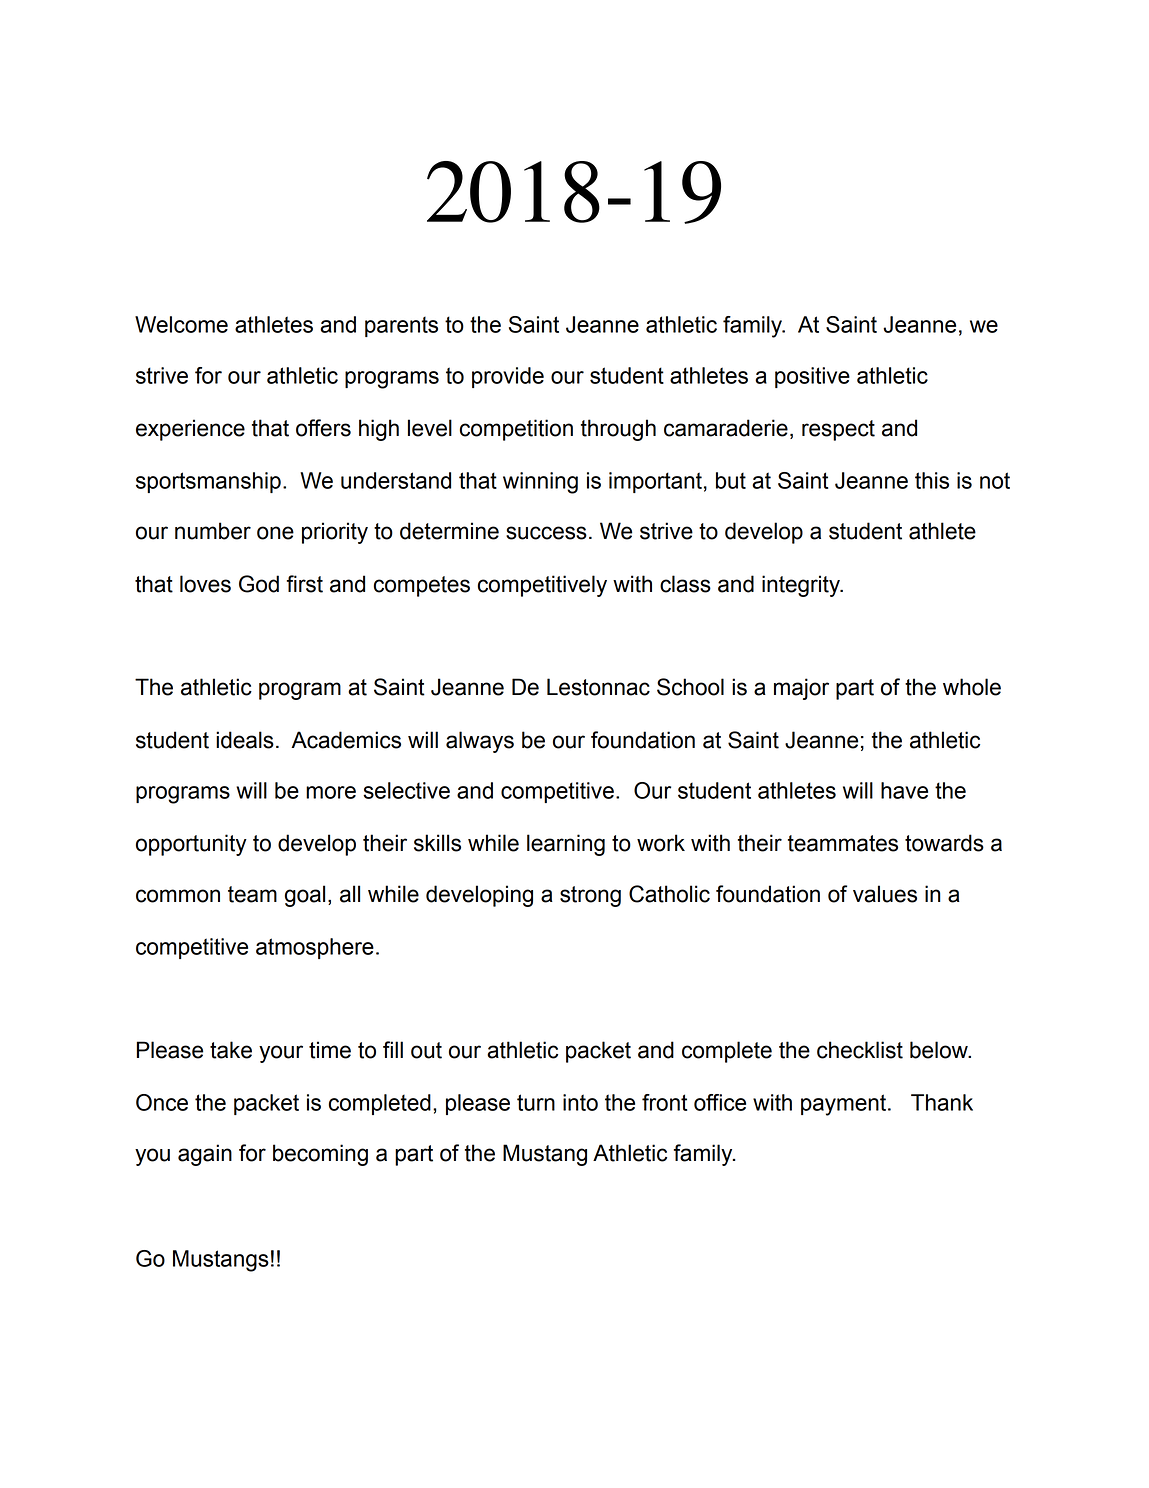 This screenshot has height=1488, width=1149. What do you see at coordinates (480, 742) in the screenshot?
I see `always` at bounding box center [480, 742].
